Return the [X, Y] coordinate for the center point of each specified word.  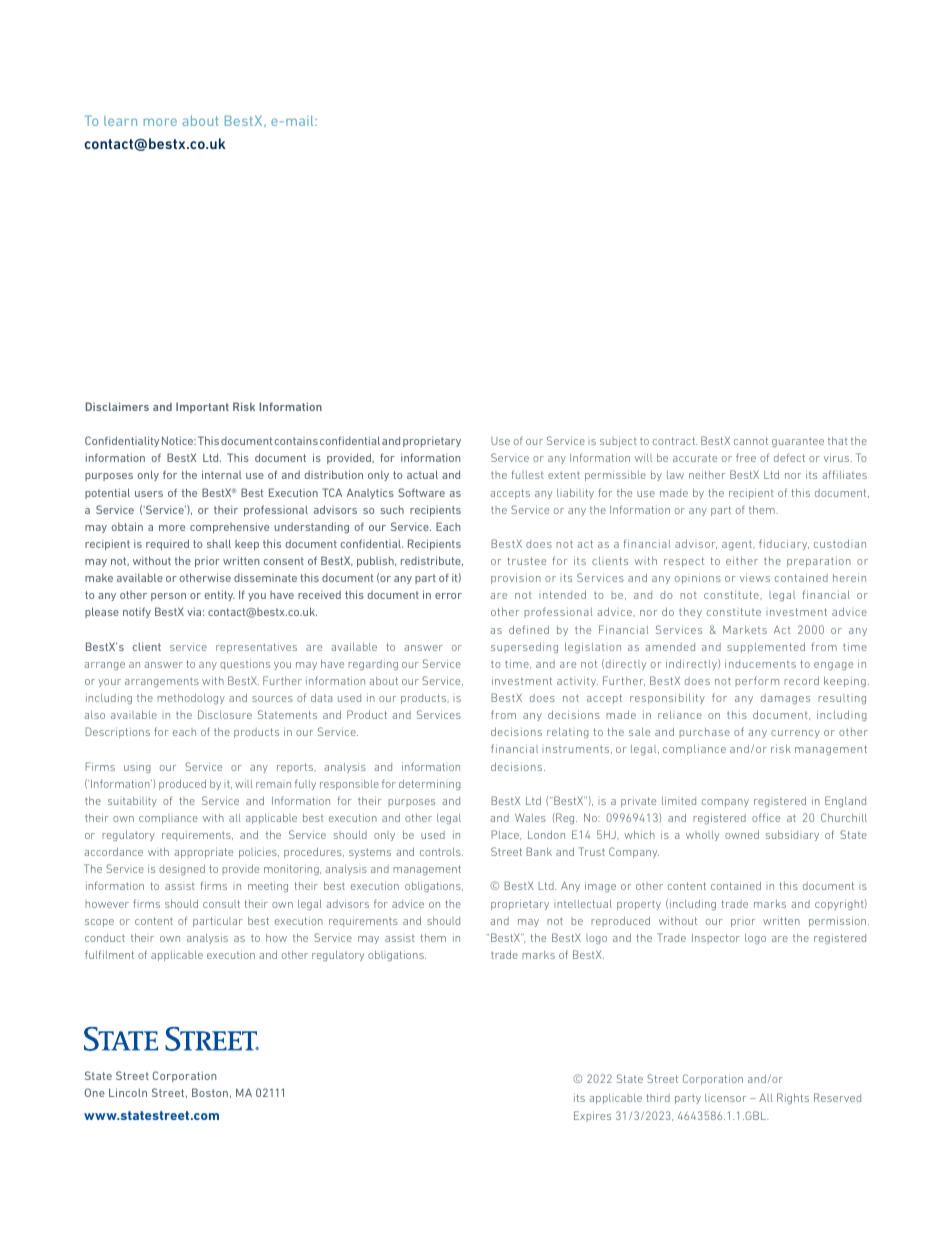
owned [742, 835]
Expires [592, 1116]
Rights [793, 1099]
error [448, 596]
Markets [745, 630]
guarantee [798, 442]
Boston [211, 1093]
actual [422, 474]
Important [202, 407]
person [168, 597]
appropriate [203, 852]
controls [441, 852]
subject [618, 442]
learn [120, 121]
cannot [751, 441]
